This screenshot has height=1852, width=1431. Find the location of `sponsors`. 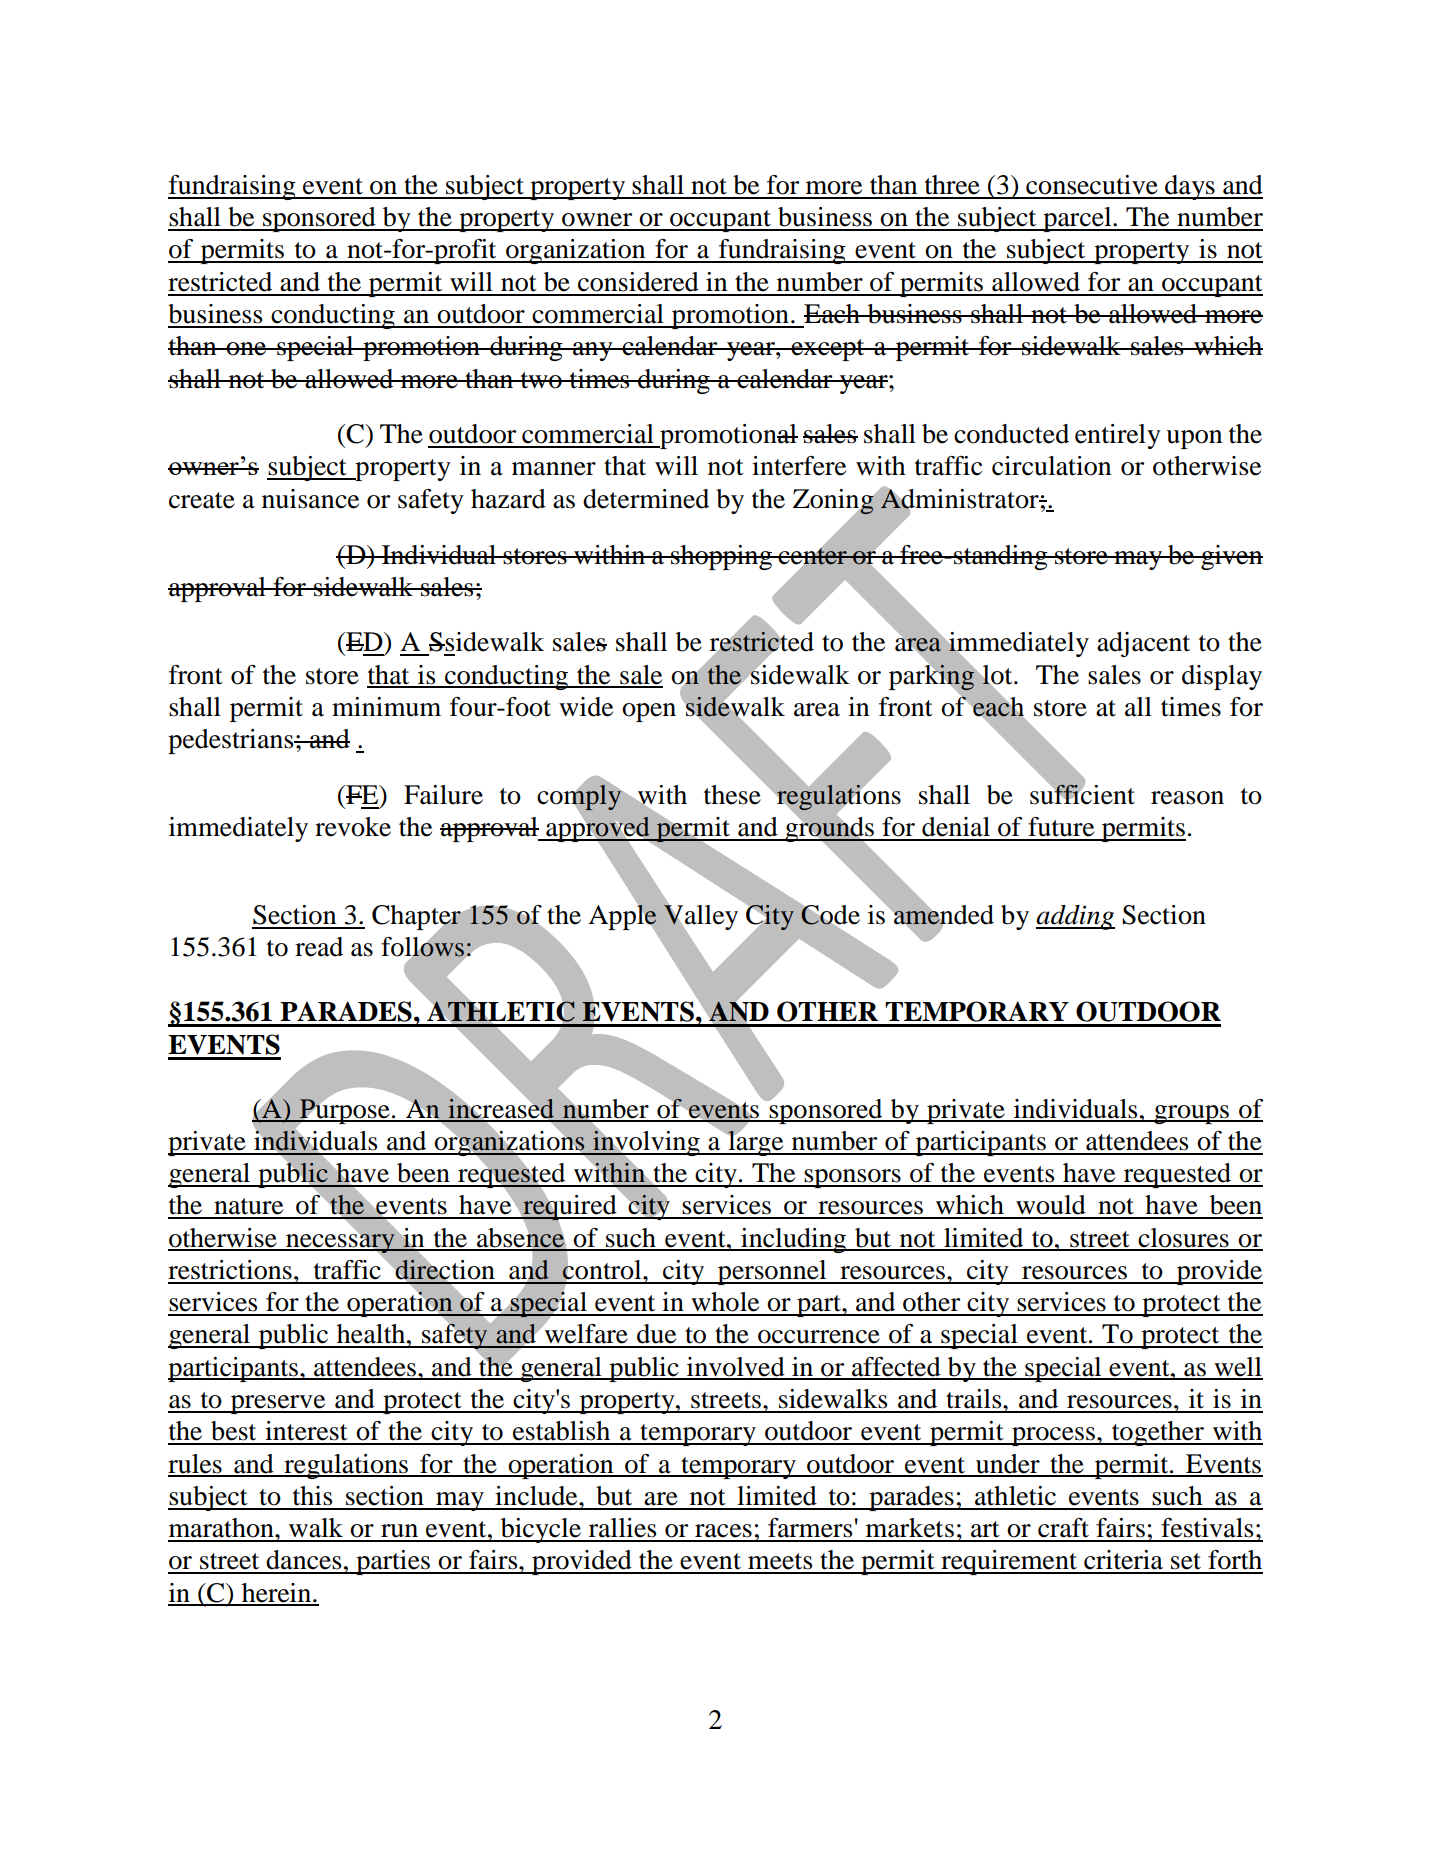

sponsors is located at coordinates (852, 1178).
